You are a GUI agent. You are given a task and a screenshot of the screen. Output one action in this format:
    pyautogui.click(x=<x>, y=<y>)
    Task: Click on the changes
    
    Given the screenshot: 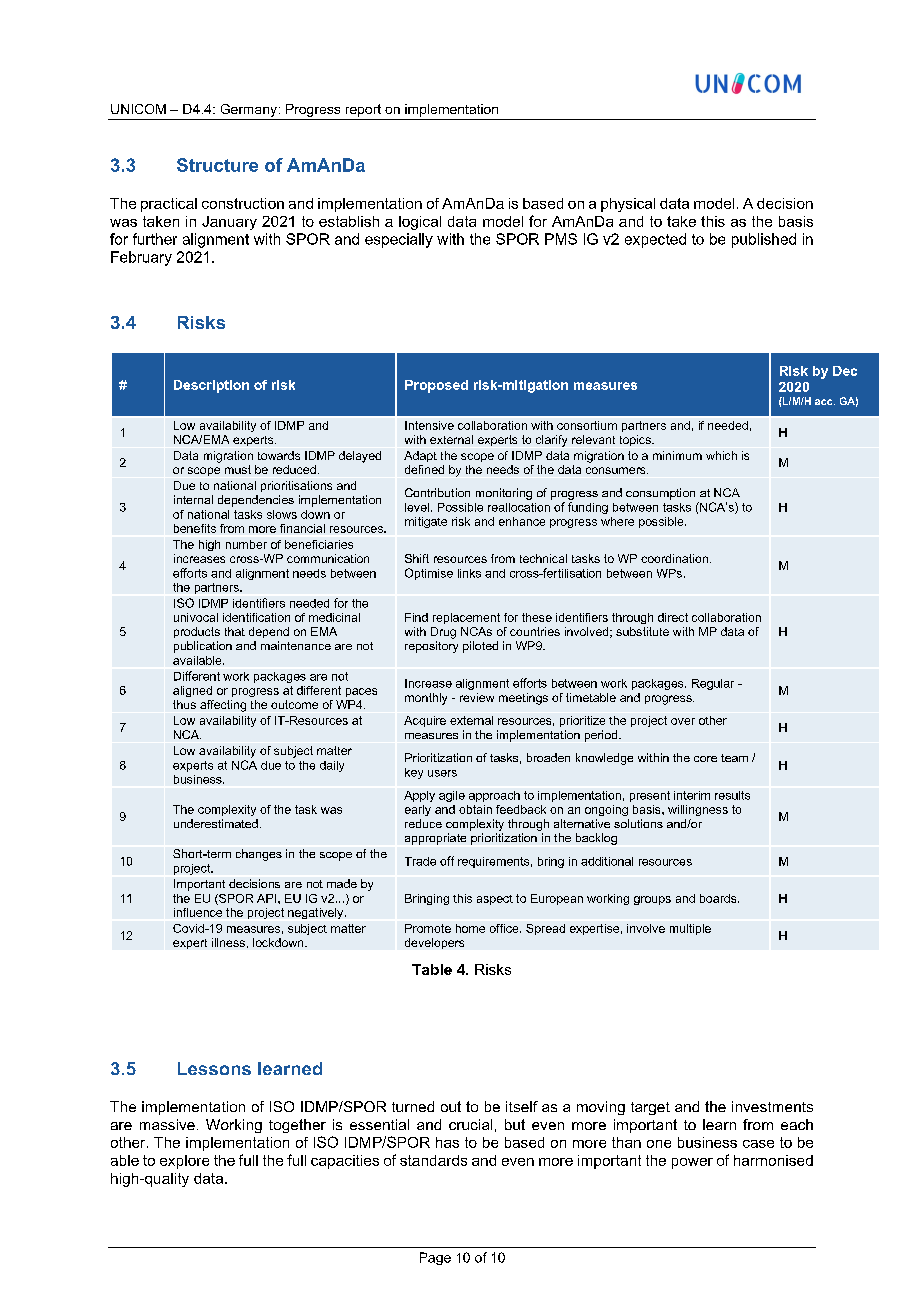 What is the action you would take?
    pyautogui.click(x=259, y=855)
